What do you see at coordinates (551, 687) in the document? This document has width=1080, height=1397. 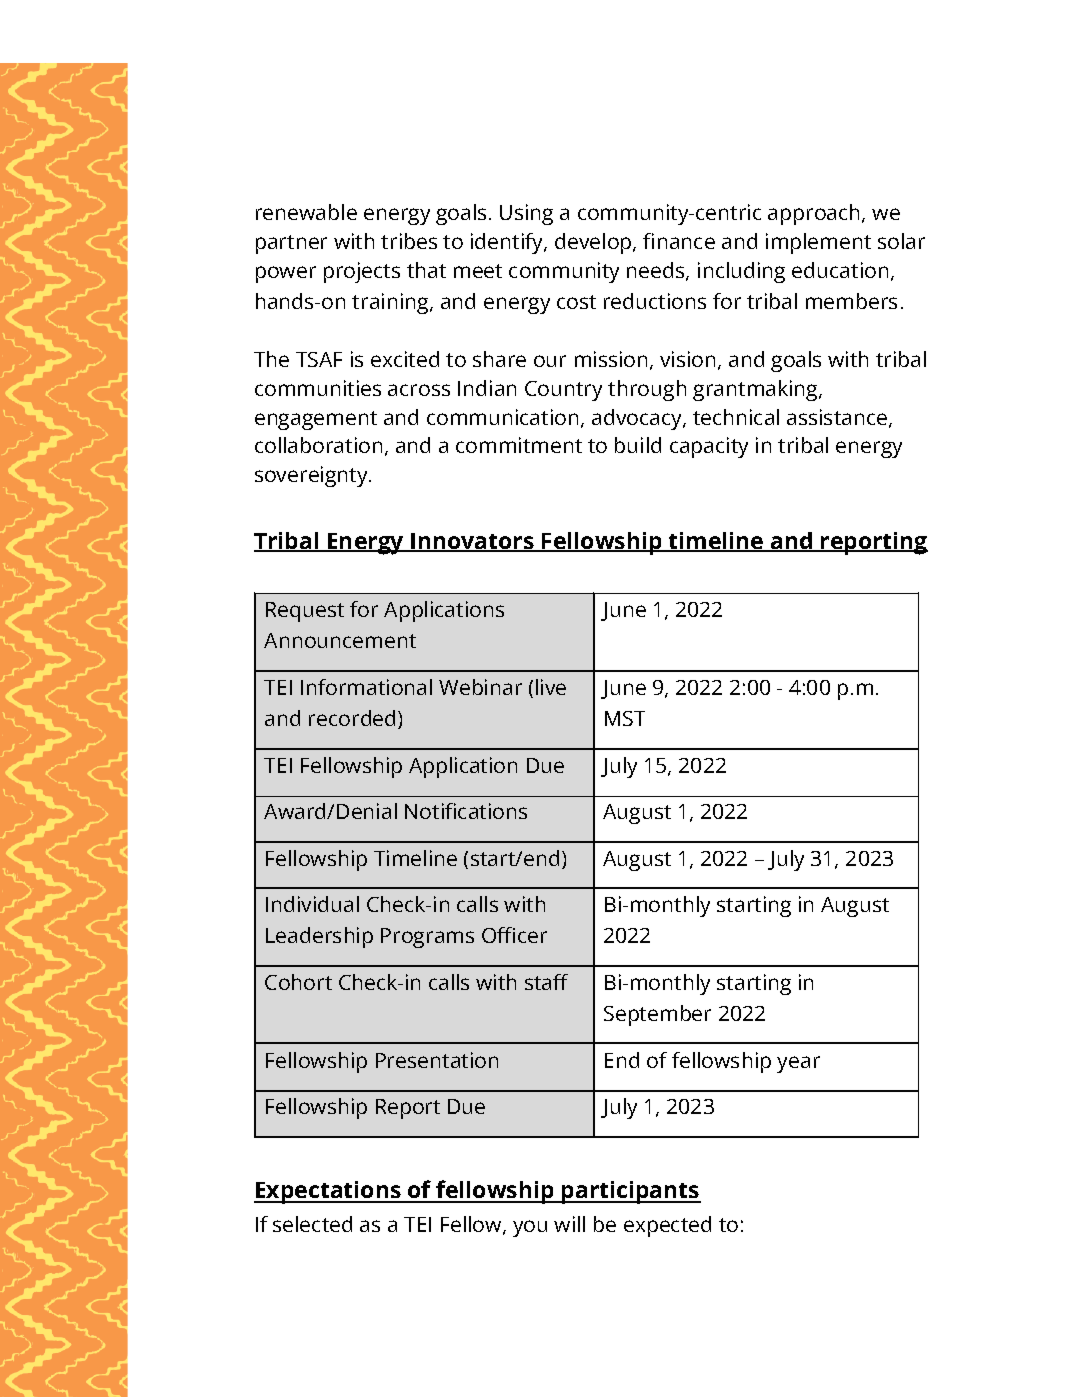 I see `live` at bounding box center [551, 687].
